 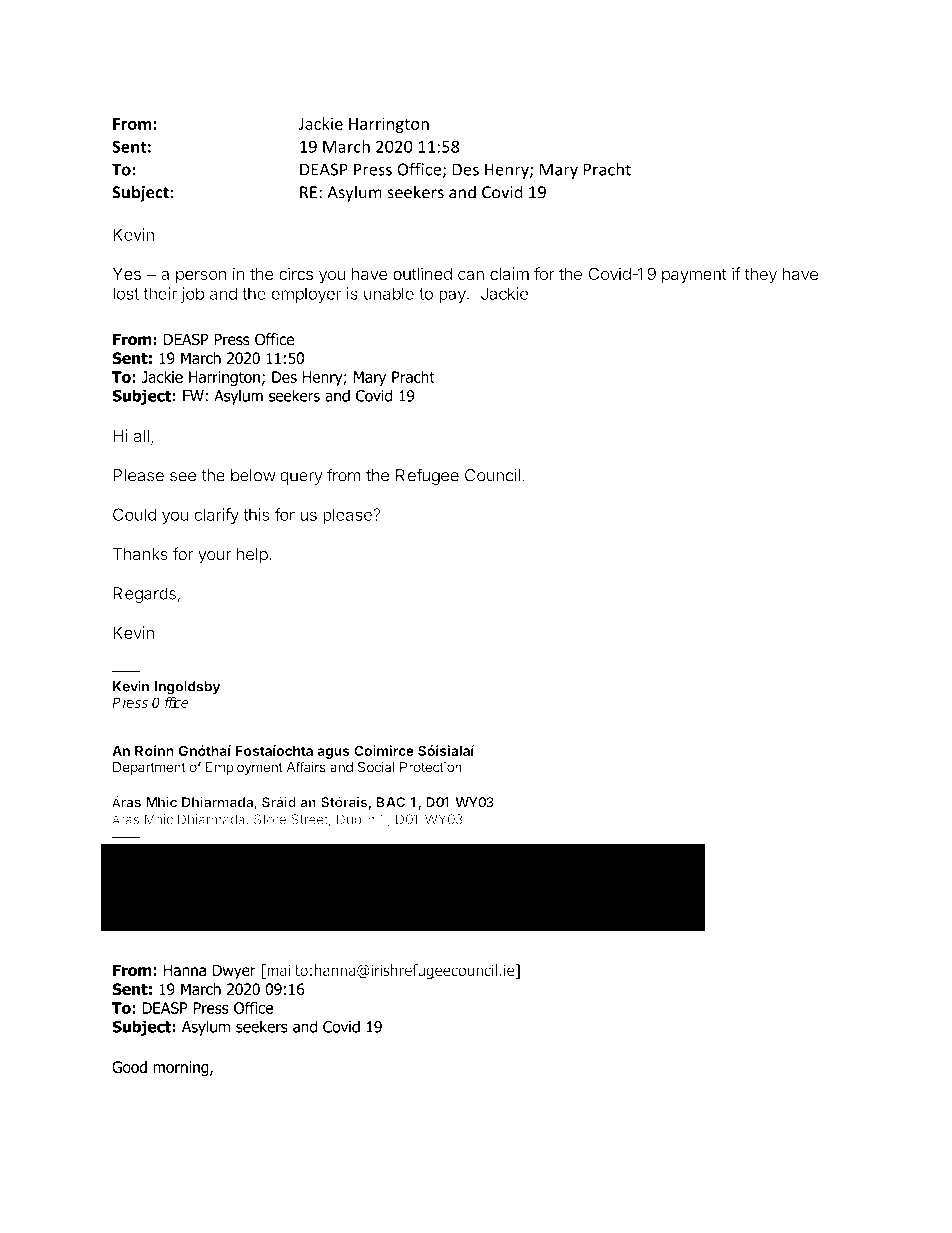 What do you see at coordinates (422, 273) in the screenshot?
I see `outlined` at bounding box center [422, 273].
